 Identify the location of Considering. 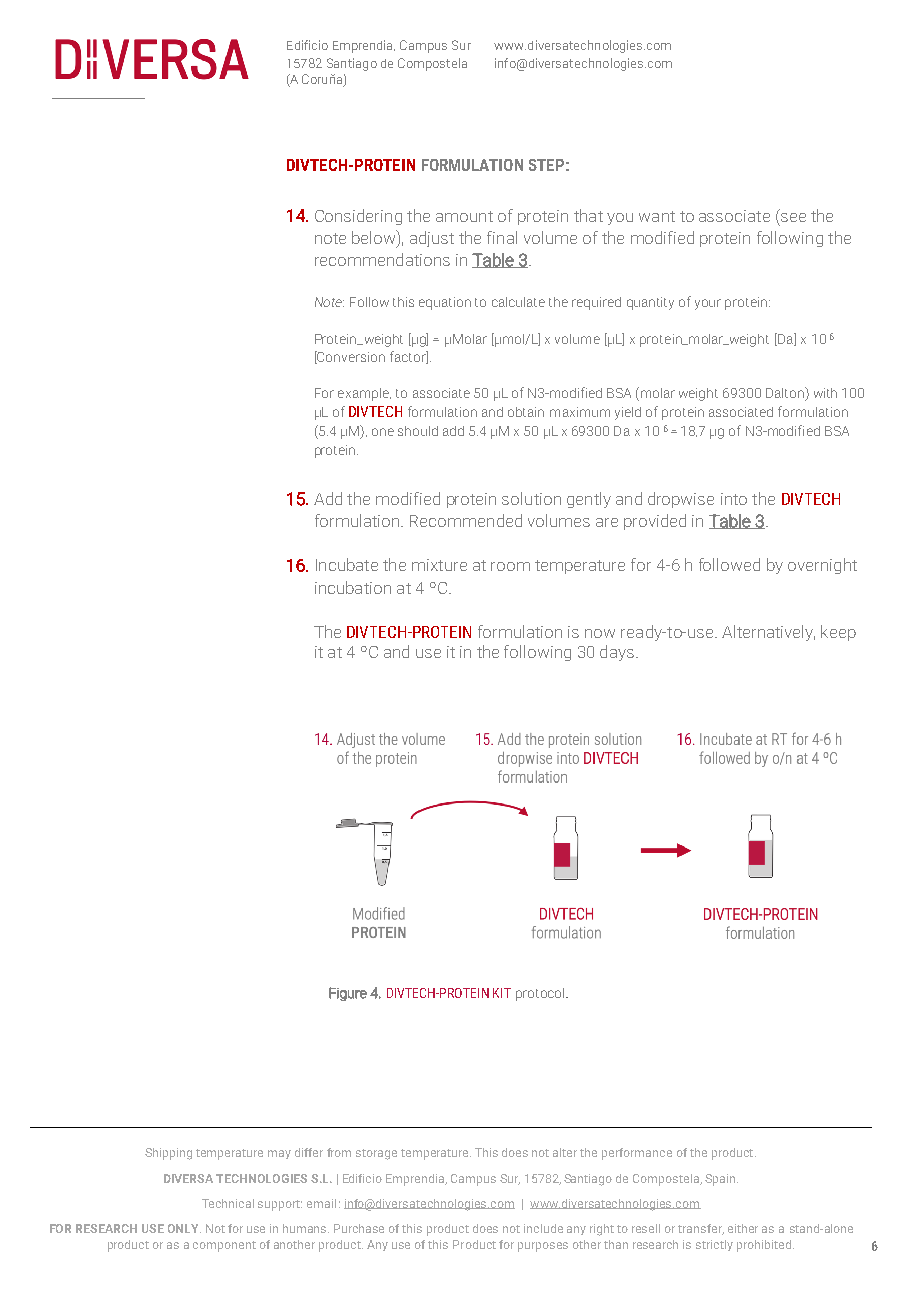
(358, 217).
